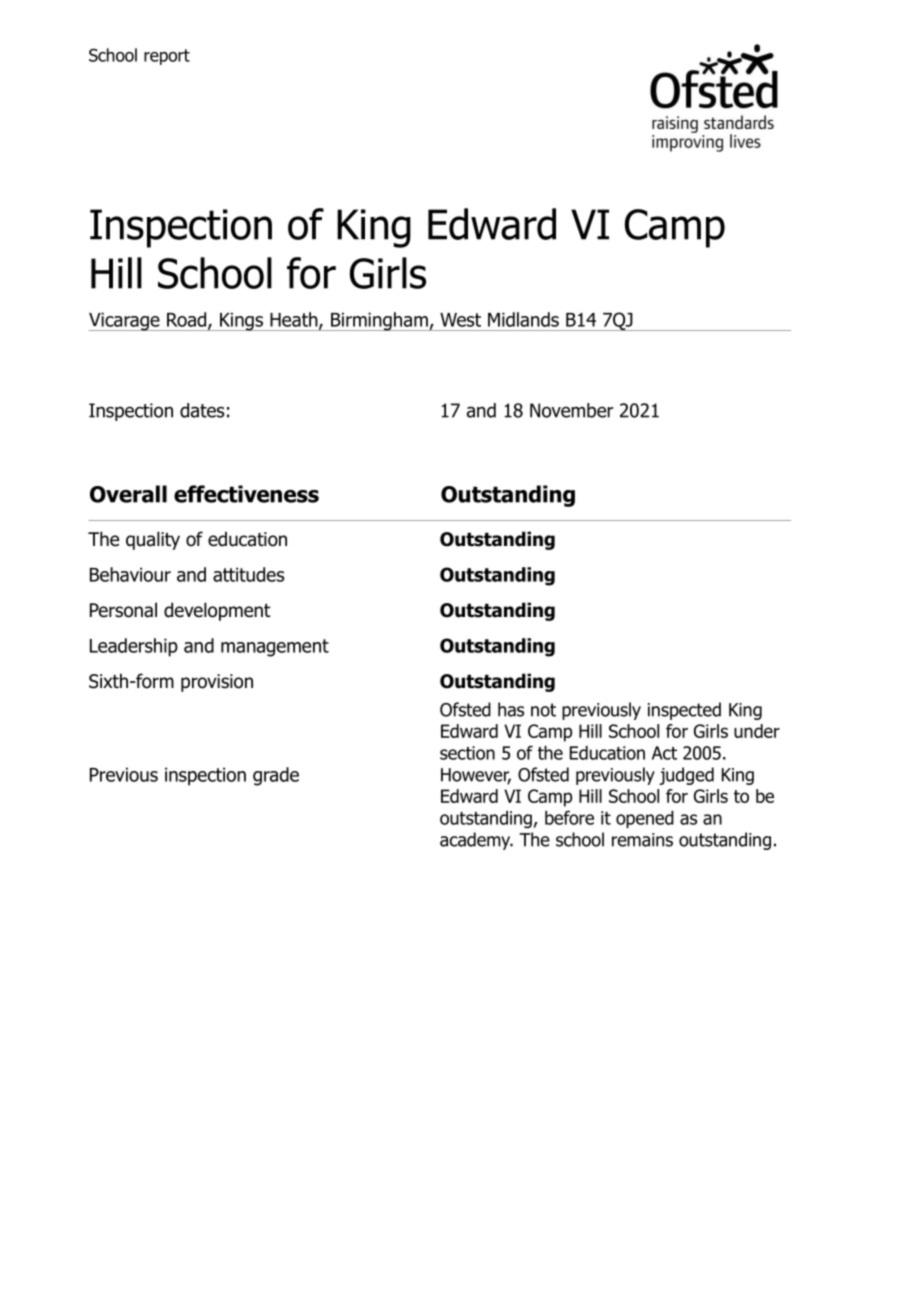 The width and height of the document is (924, 1310). I want to click on Birmingham, so click(379, 321).
